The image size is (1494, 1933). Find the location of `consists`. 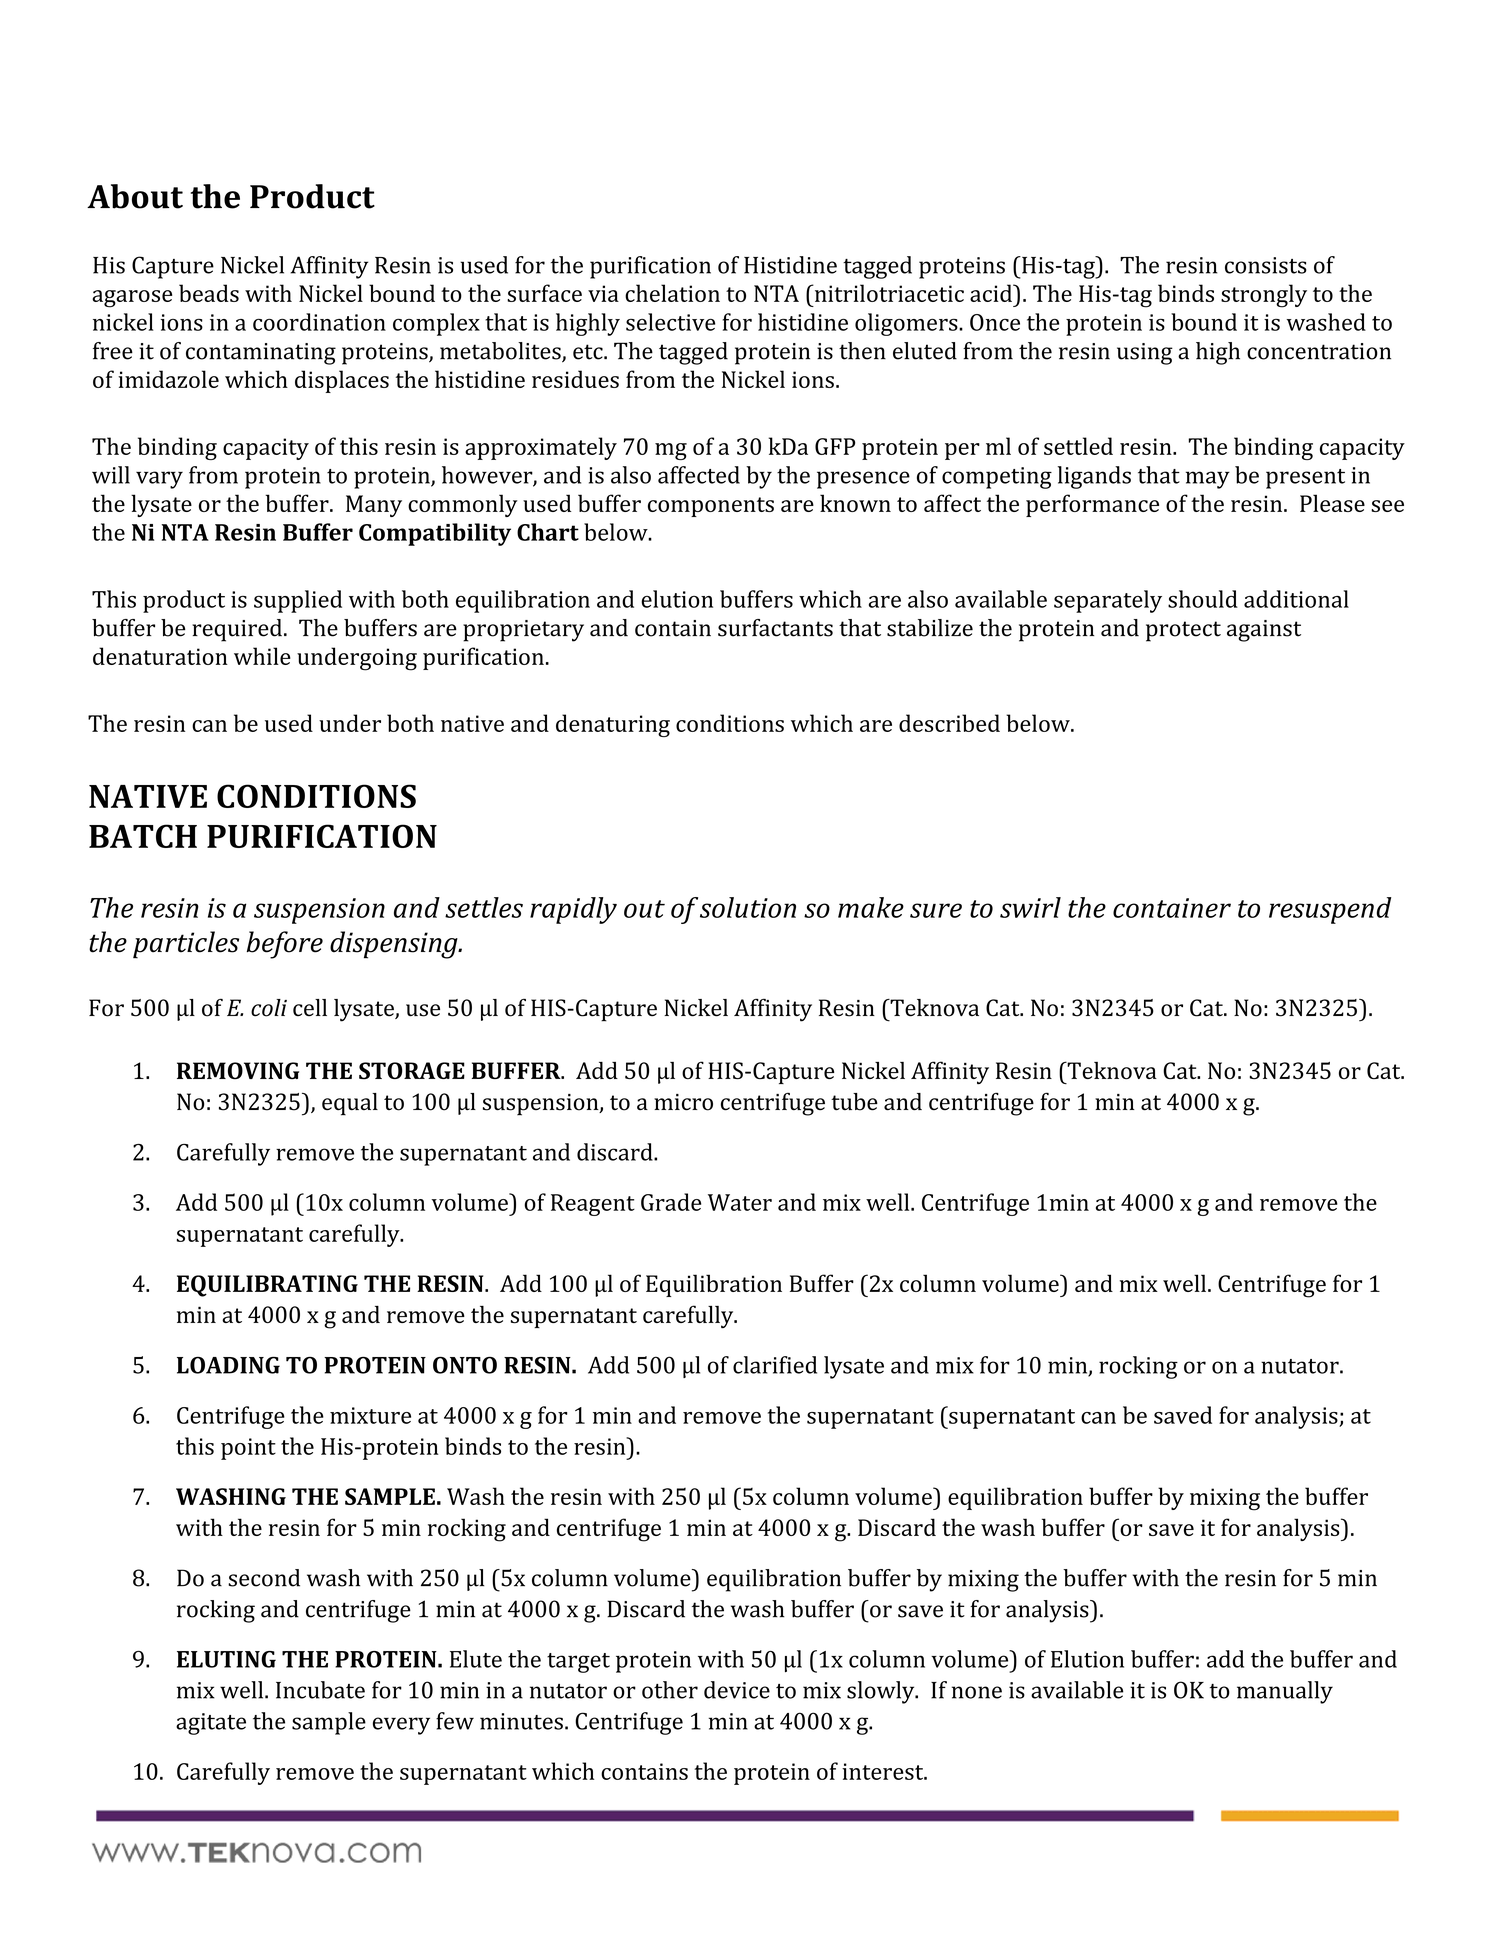

consists is located at coordinates (1266, 265).
